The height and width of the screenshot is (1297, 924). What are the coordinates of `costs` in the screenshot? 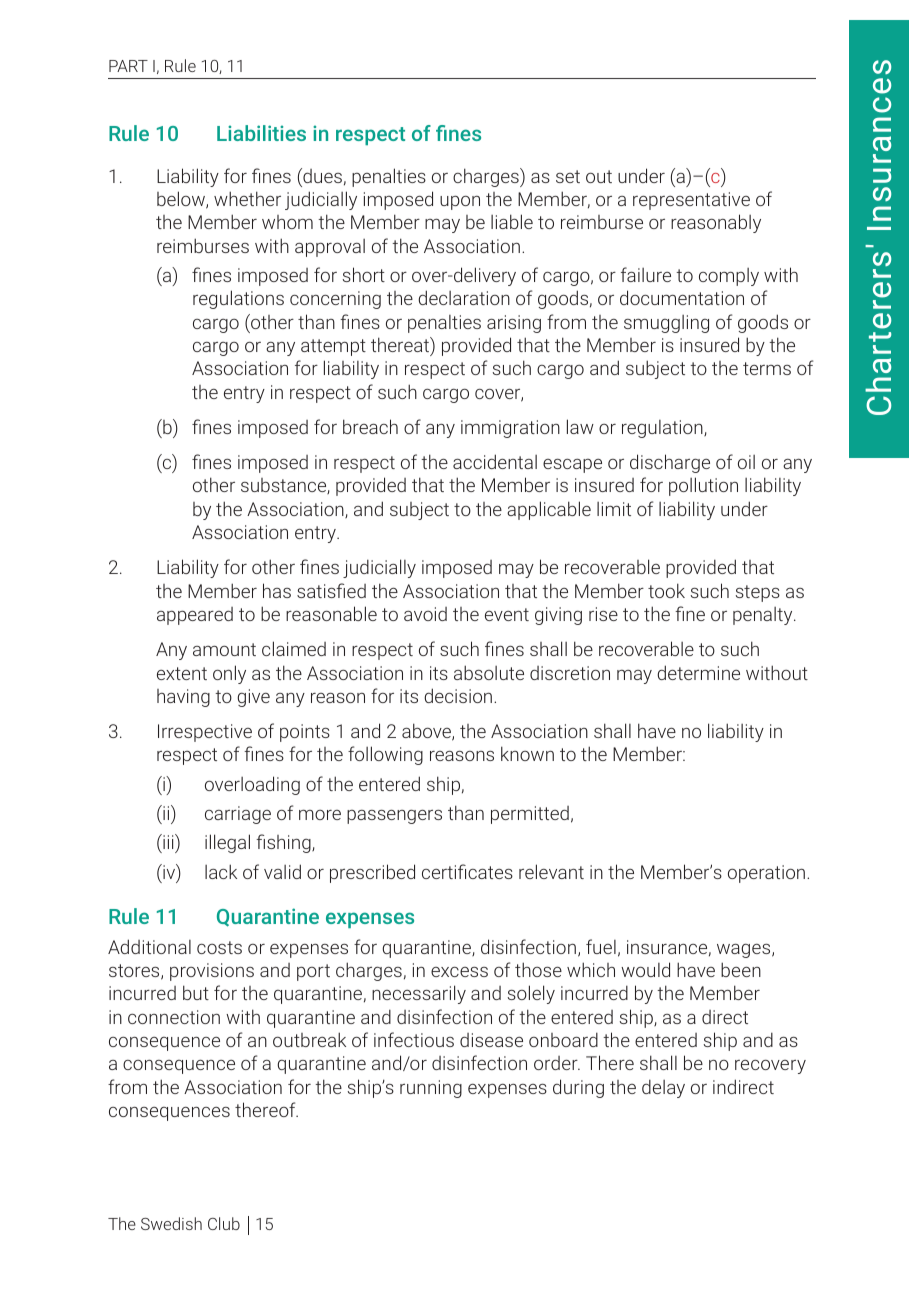 It's located at (219, 947).
